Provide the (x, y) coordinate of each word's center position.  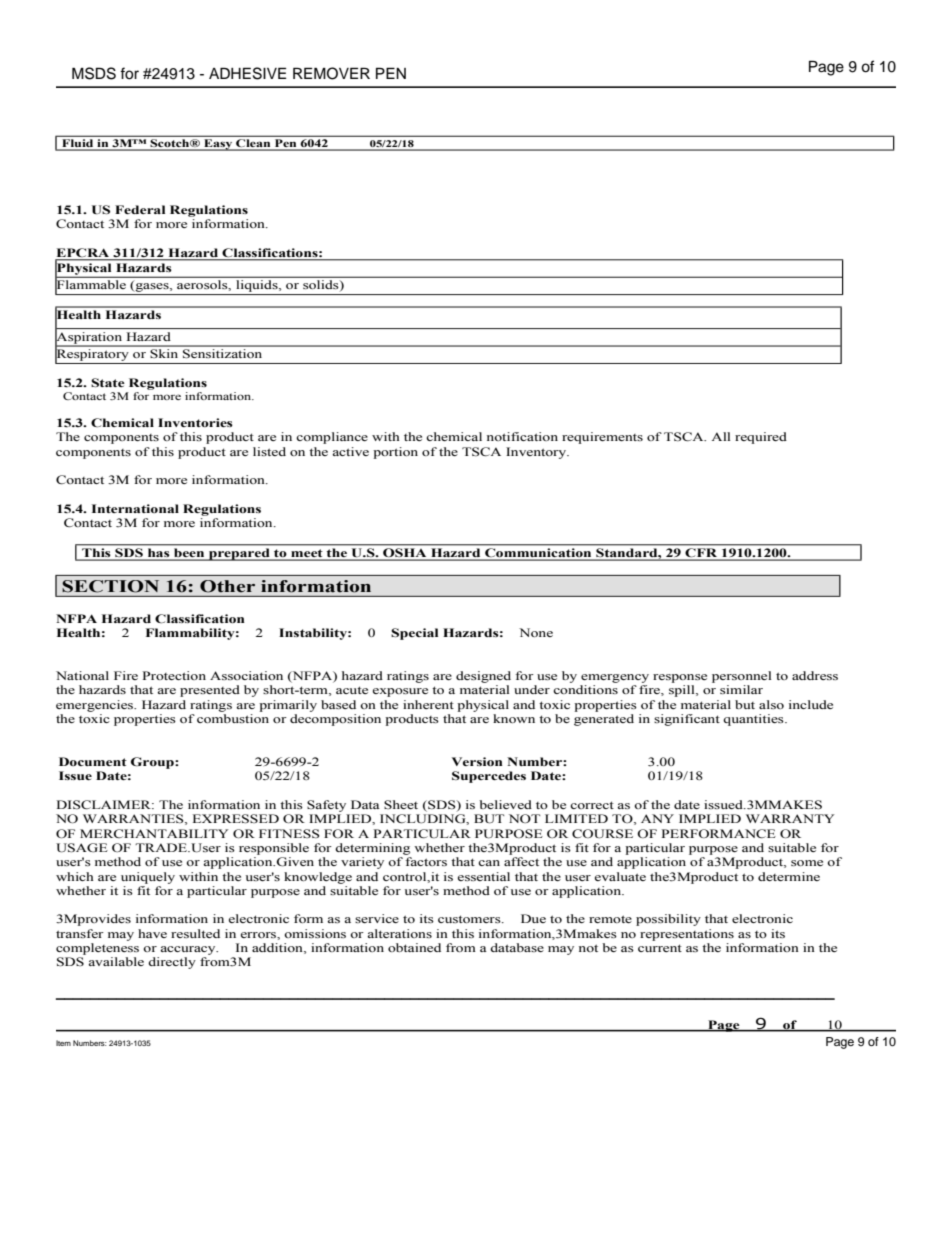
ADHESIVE (247, 73)
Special (414, 634)
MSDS (94, 73)
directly (172, 963)
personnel (741, 677)
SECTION (111, 586)
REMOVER (331, 73)
